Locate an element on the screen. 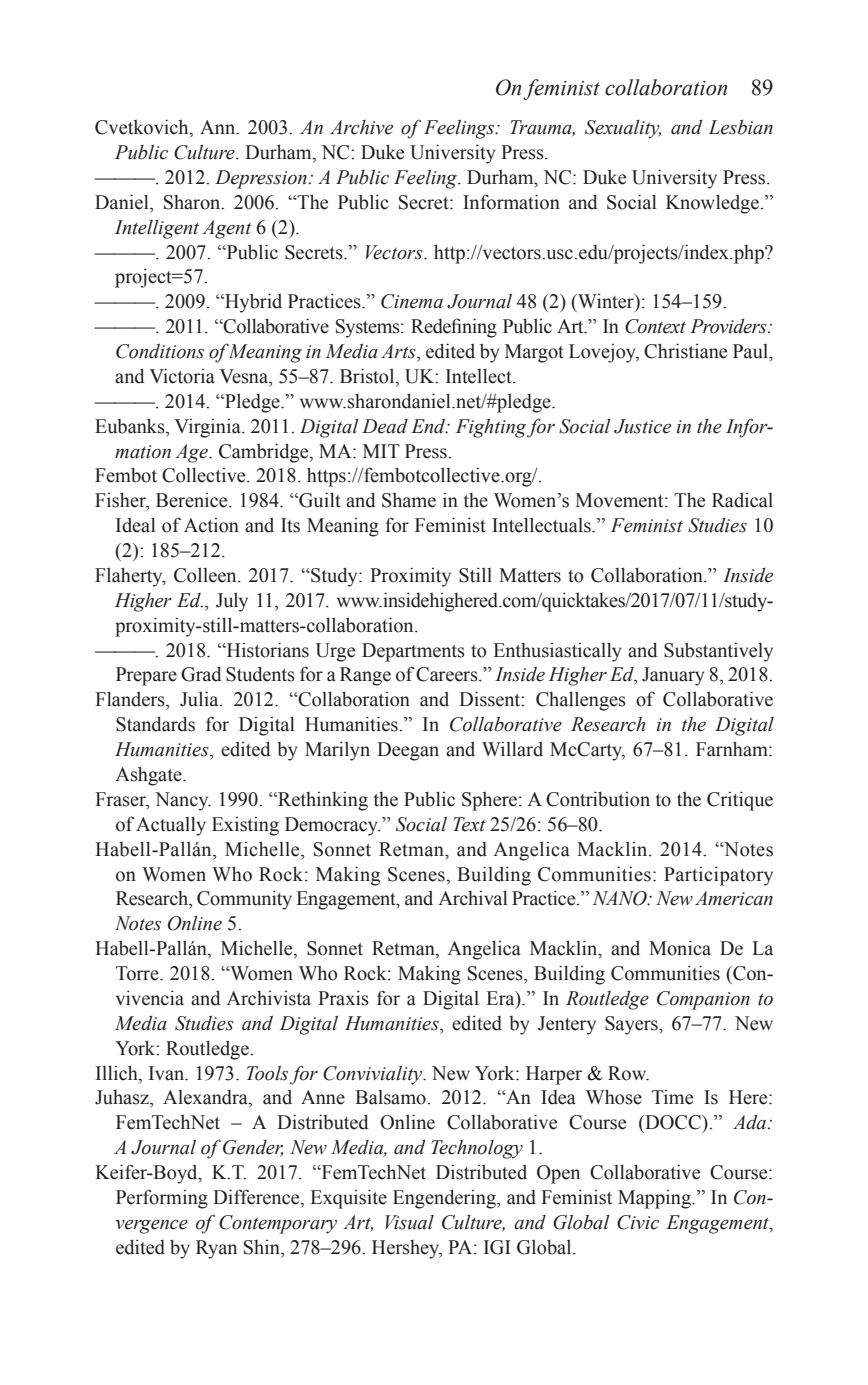 The height and width of the screenshot is (1385, 868). Archive is located at coordinates (361, 127).
